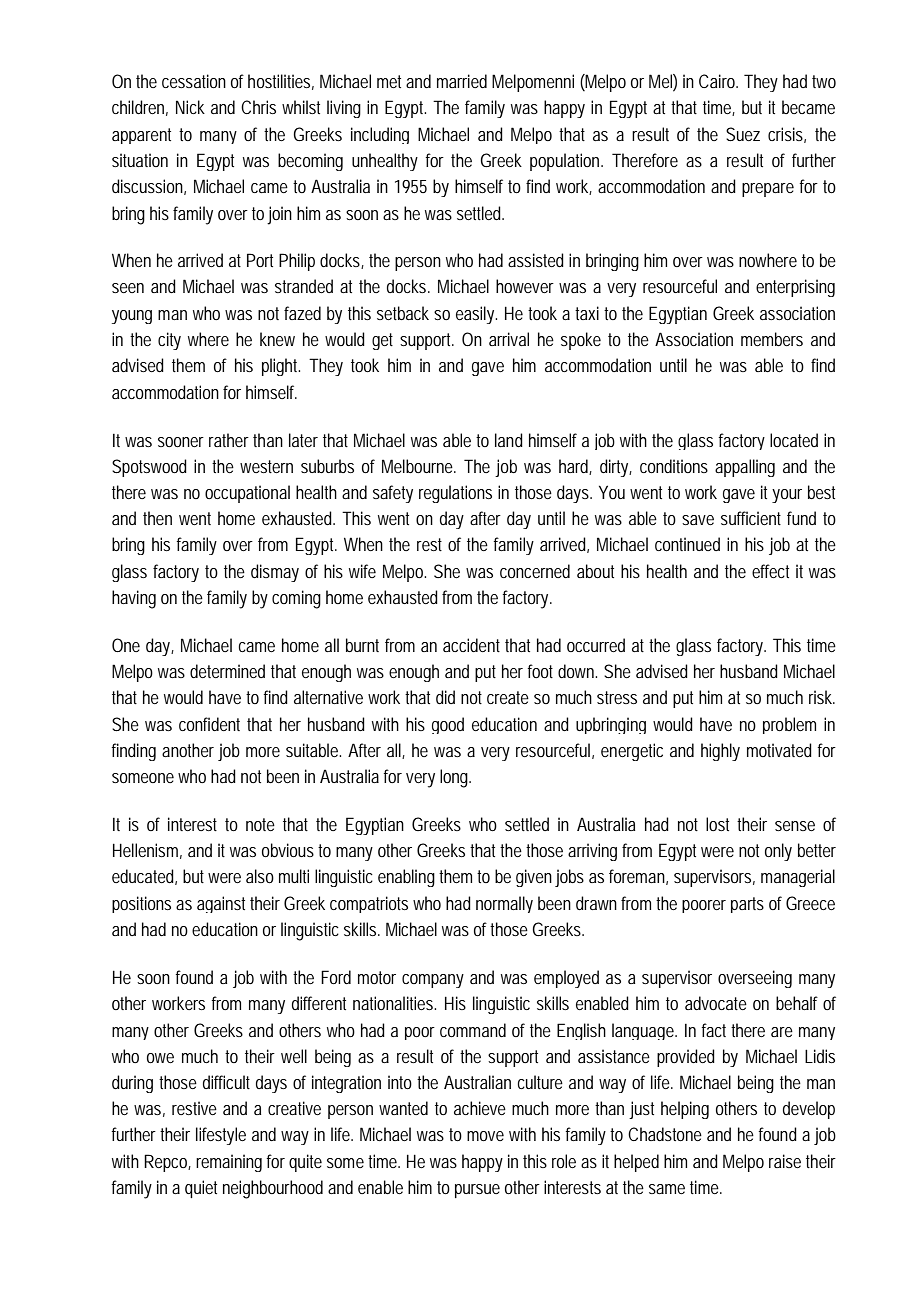  I want to click on lost, so click(717, 824).
